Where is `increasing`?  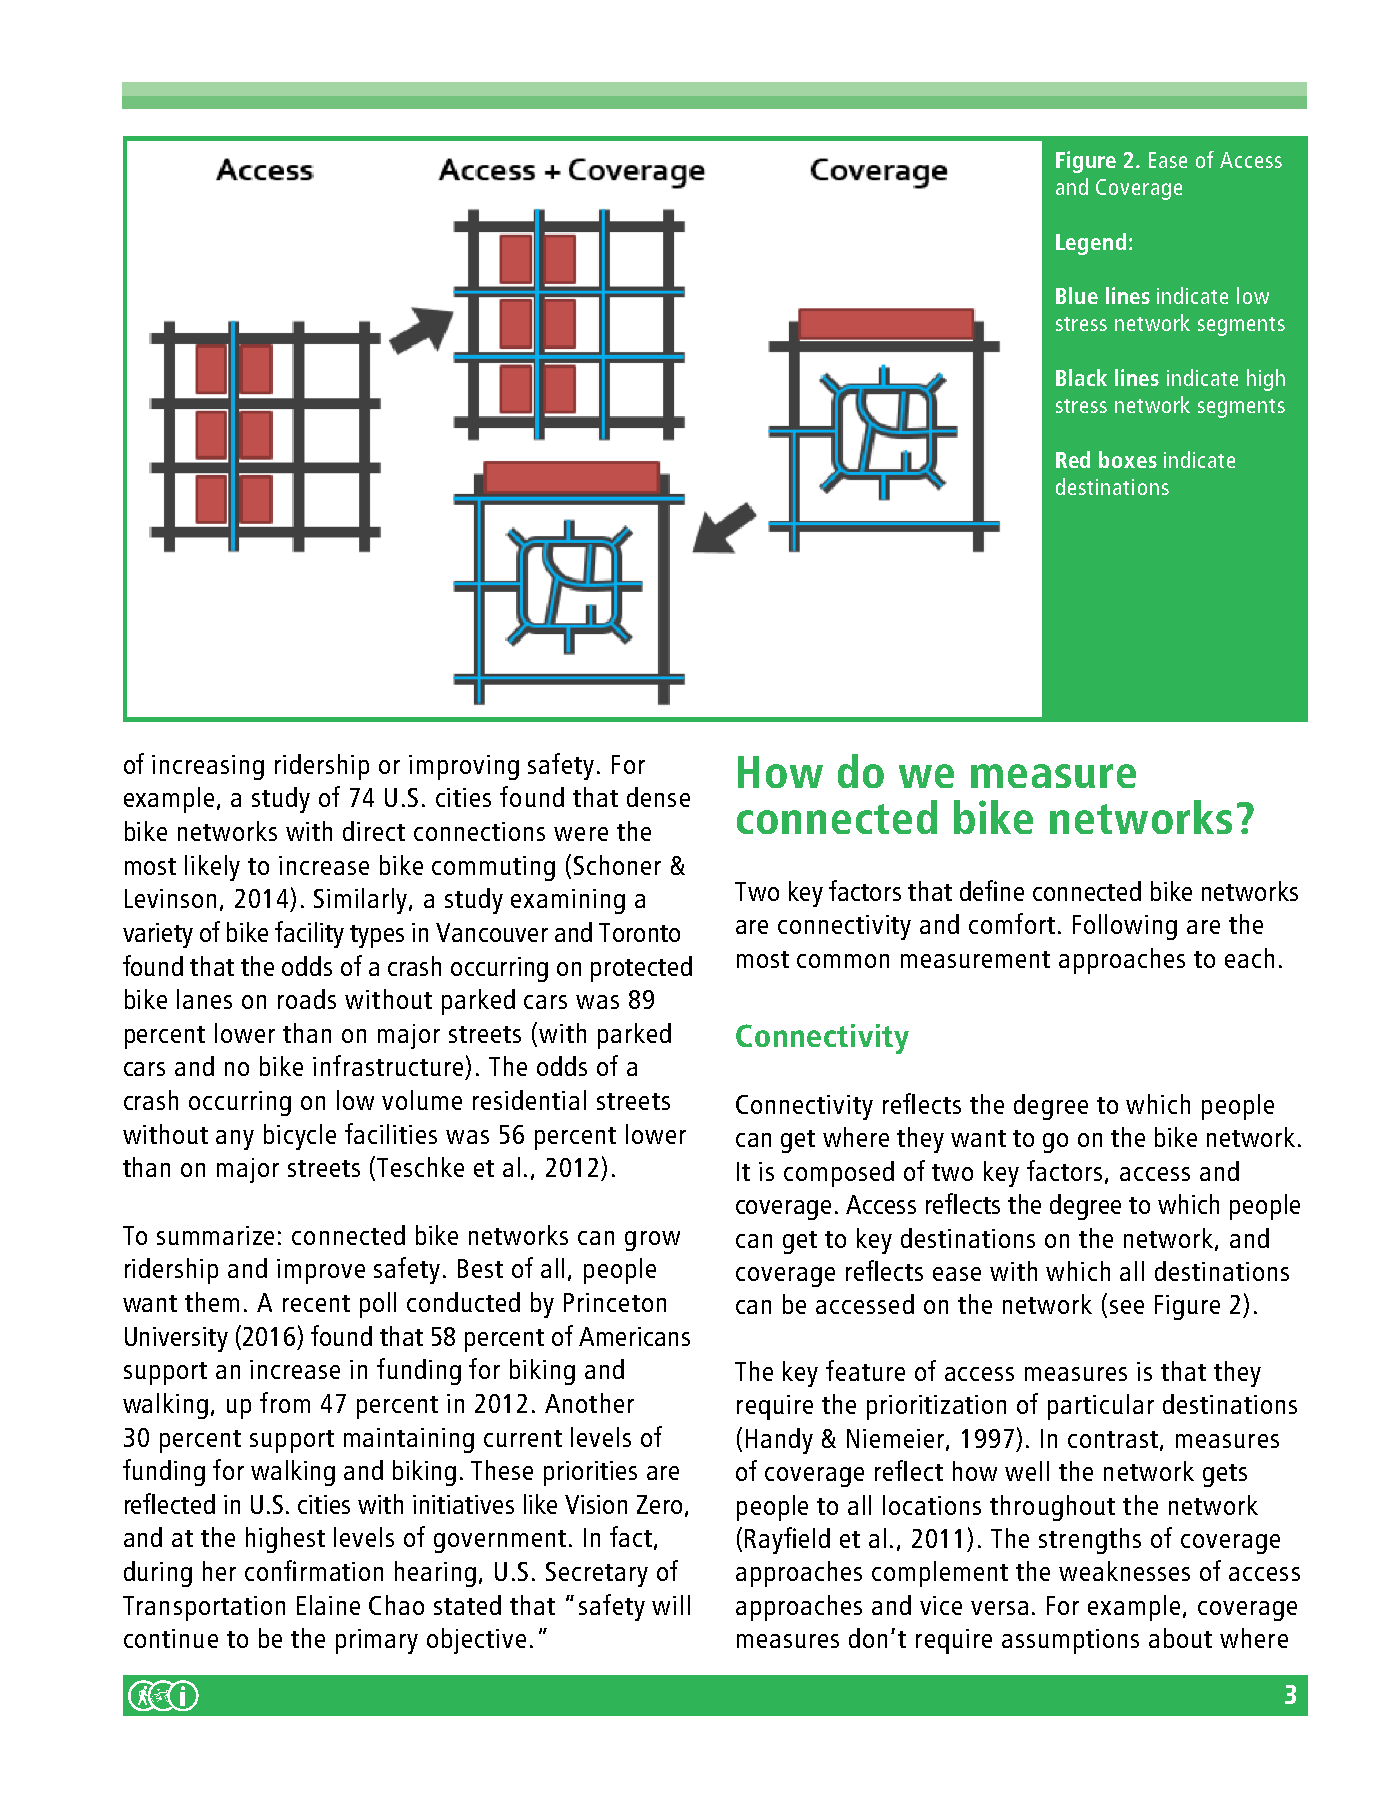
increasing is located at coordinates (208, 767).
